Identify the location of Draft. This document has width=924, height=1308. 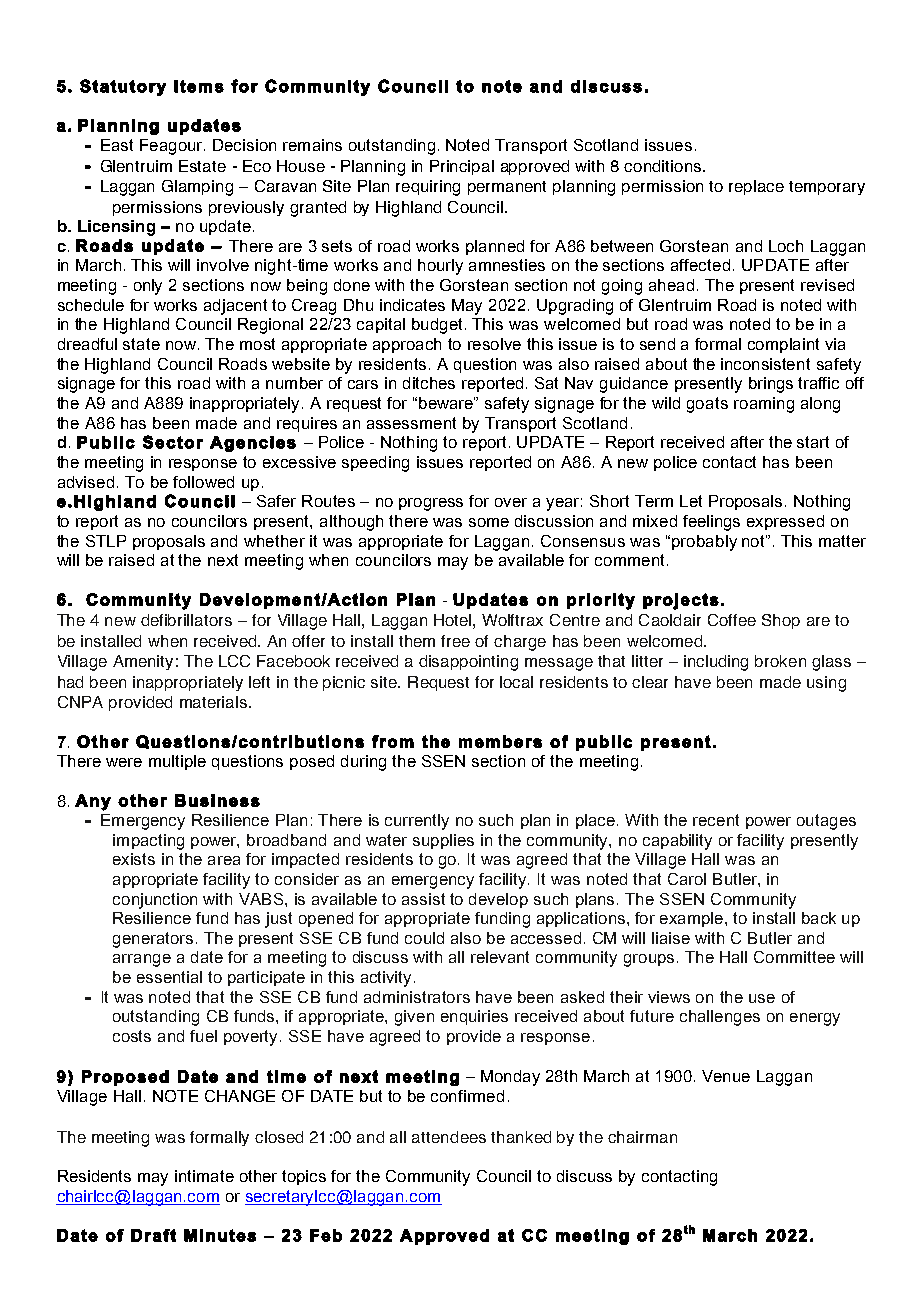
(153, 1235).
